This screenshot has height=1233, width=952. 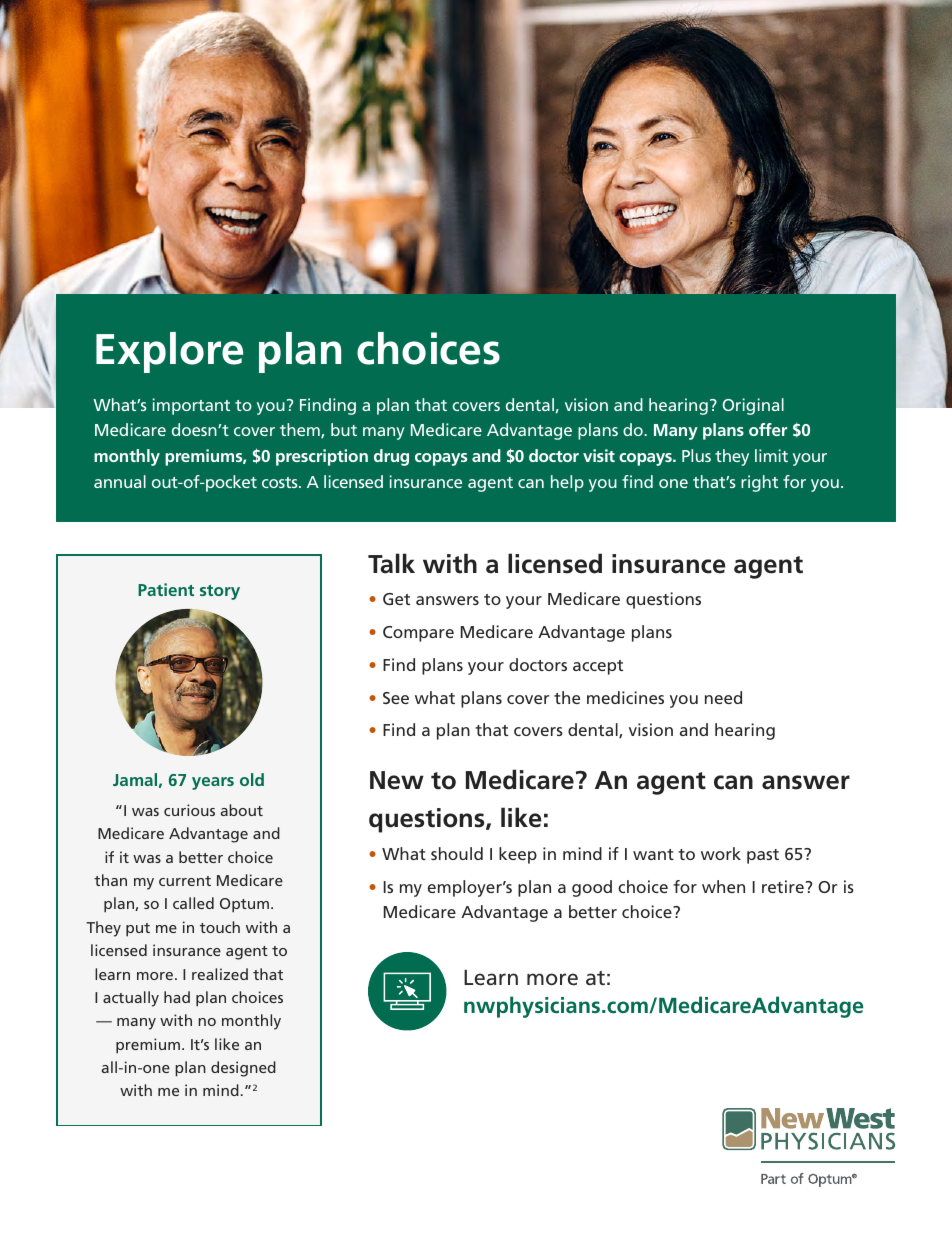 What do you see at coordinates (753, 406) in the screenshot?
I see `Original` at bounding box center [753, 406].
